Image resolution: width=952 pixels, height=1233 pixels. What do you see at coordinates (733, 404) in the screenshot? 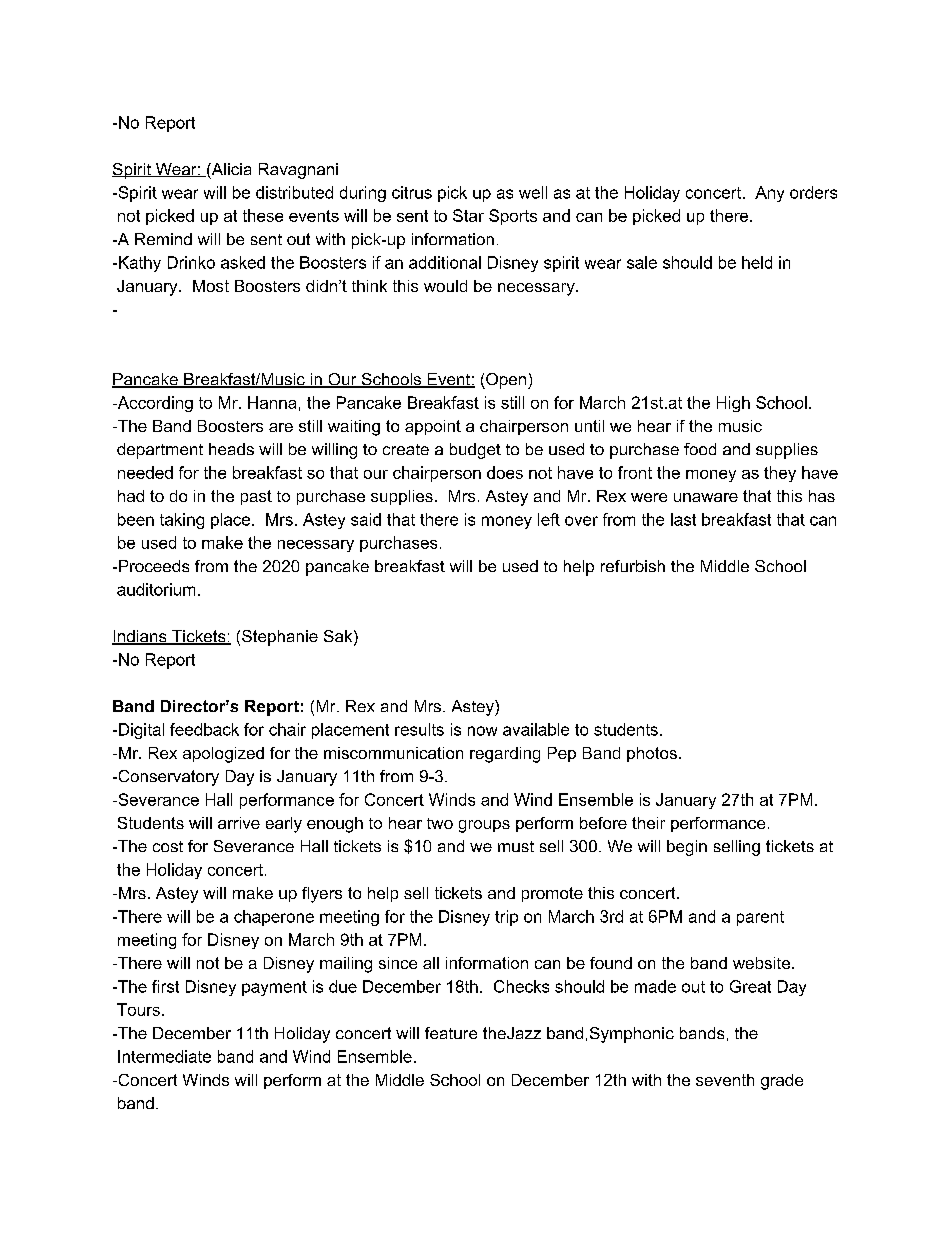
I see `High` at bounding box center [733, 404].
